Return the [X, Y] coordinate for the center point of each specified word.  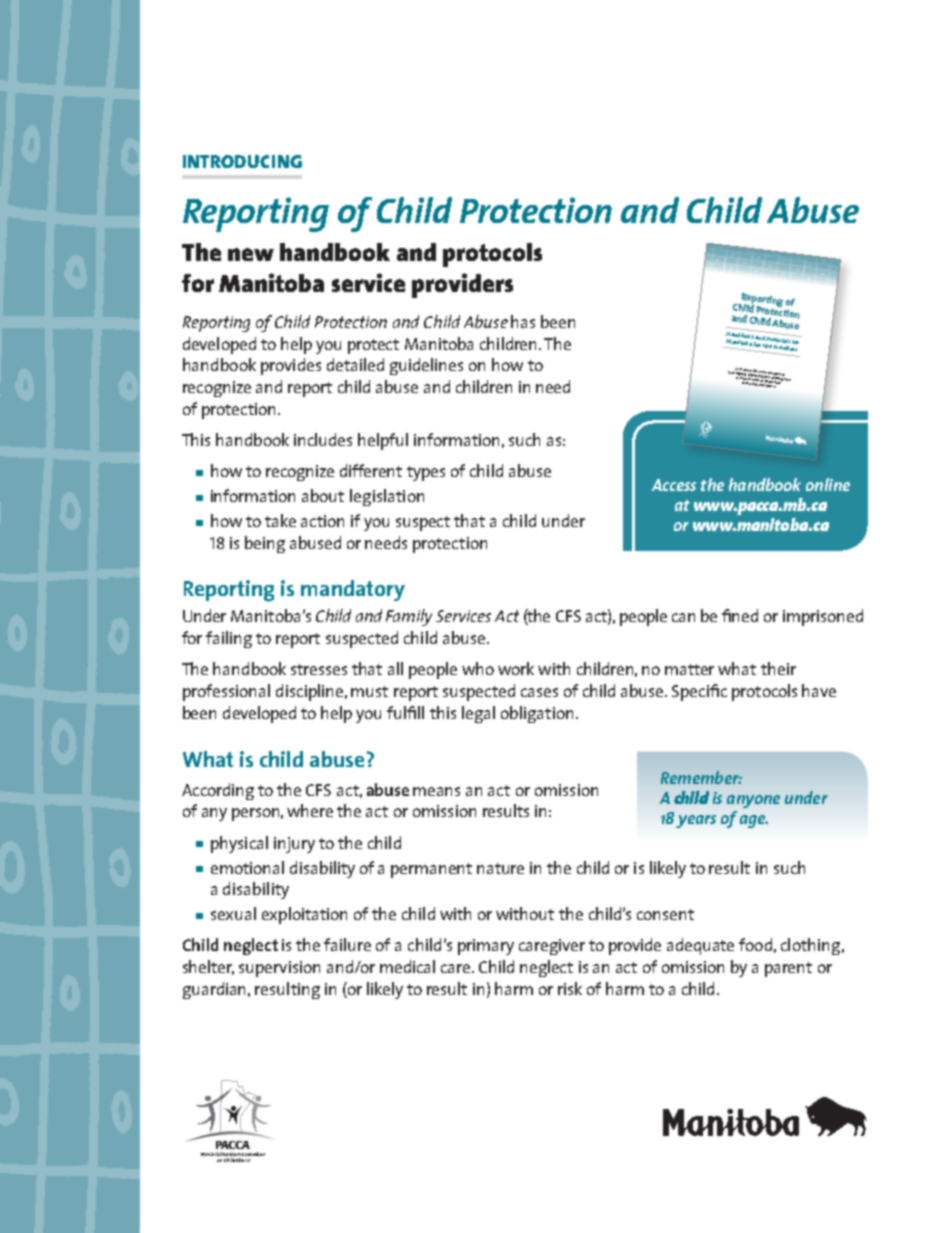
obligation [537, 714]
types [426, 473]
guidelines [426, 366]
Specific [699, 692]
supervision [279, 969]
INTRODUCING [242, 161]
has [523, 321]
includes [323, 439]
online [828, 484]
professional [226, 692]
